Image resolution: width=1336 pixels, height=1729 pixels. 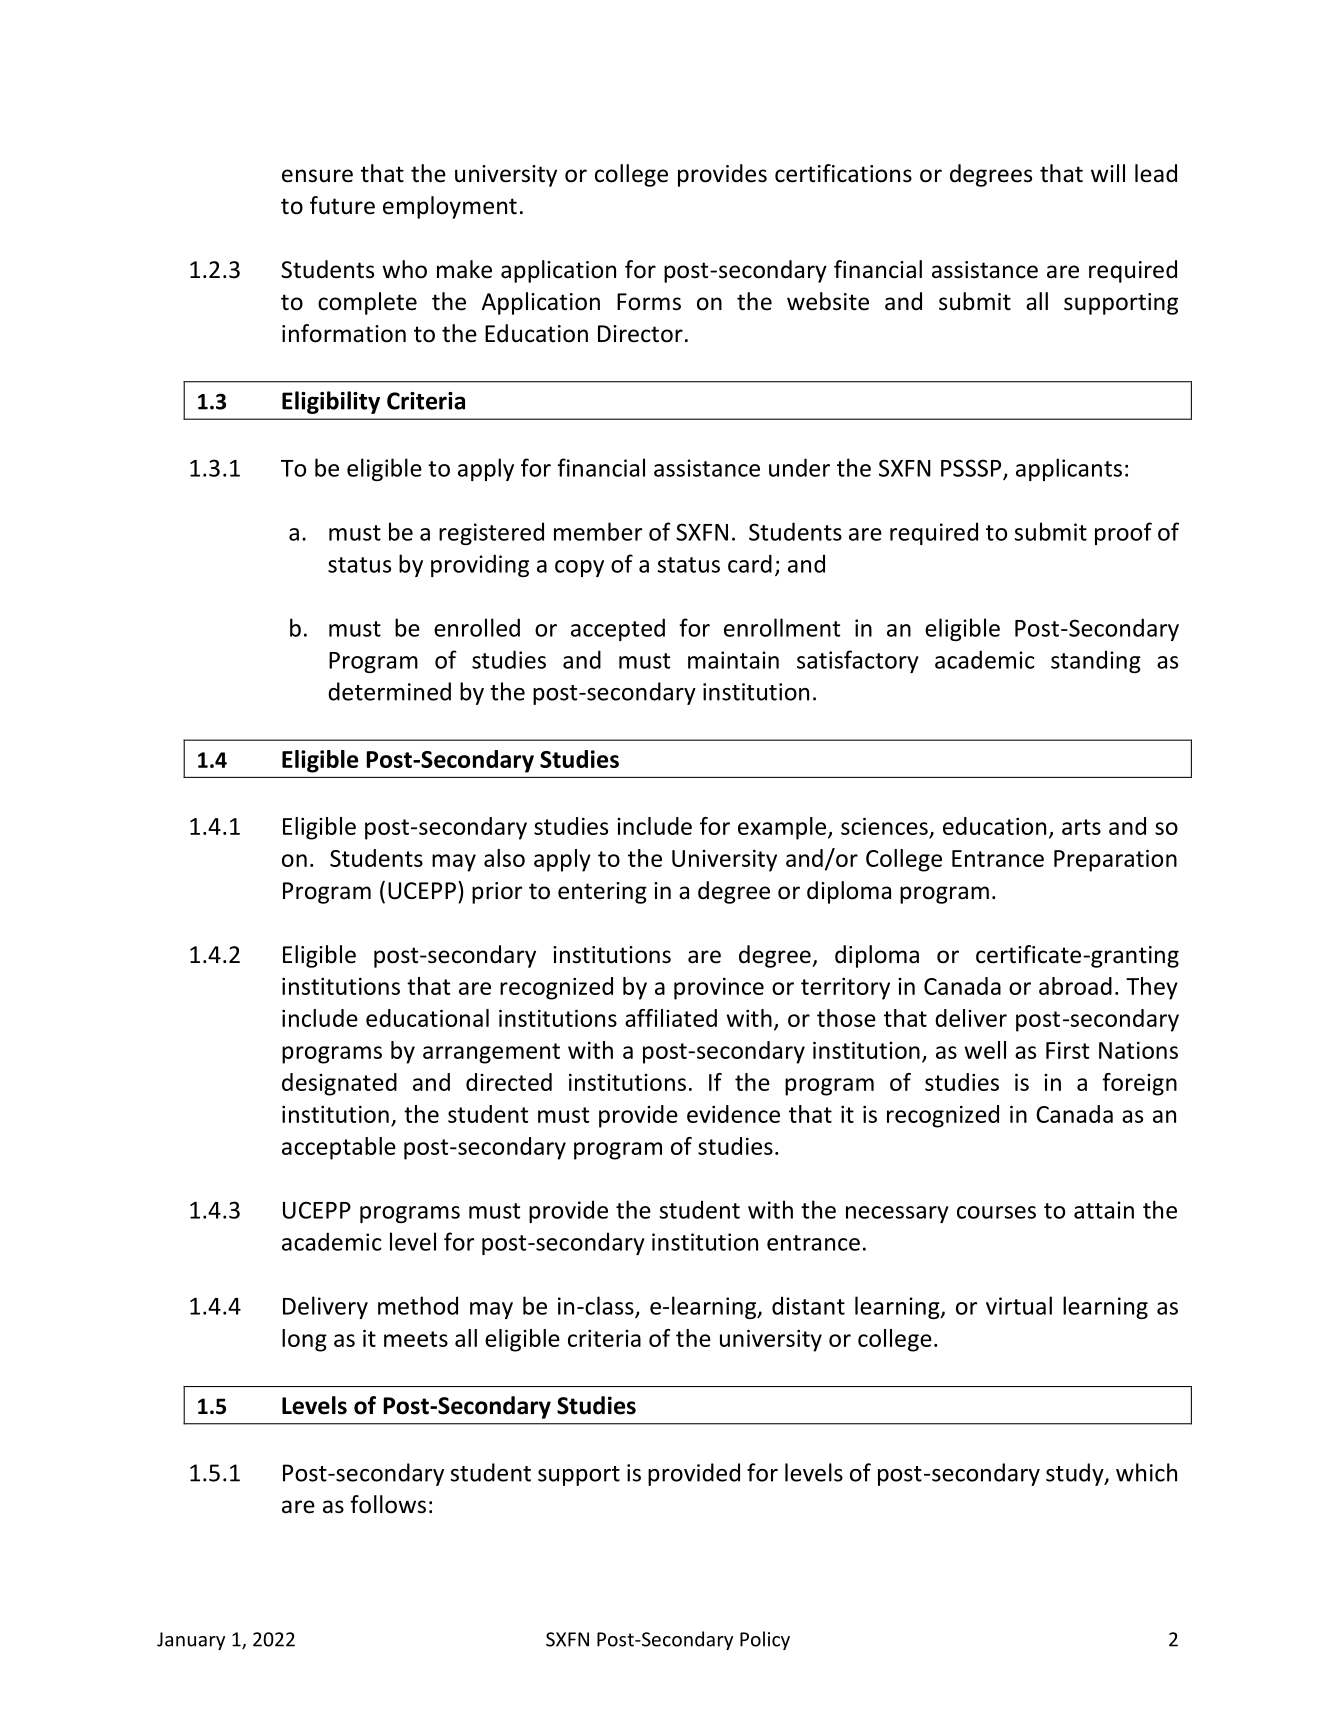 I want to click on maintain, so click(x=733, y=660).
